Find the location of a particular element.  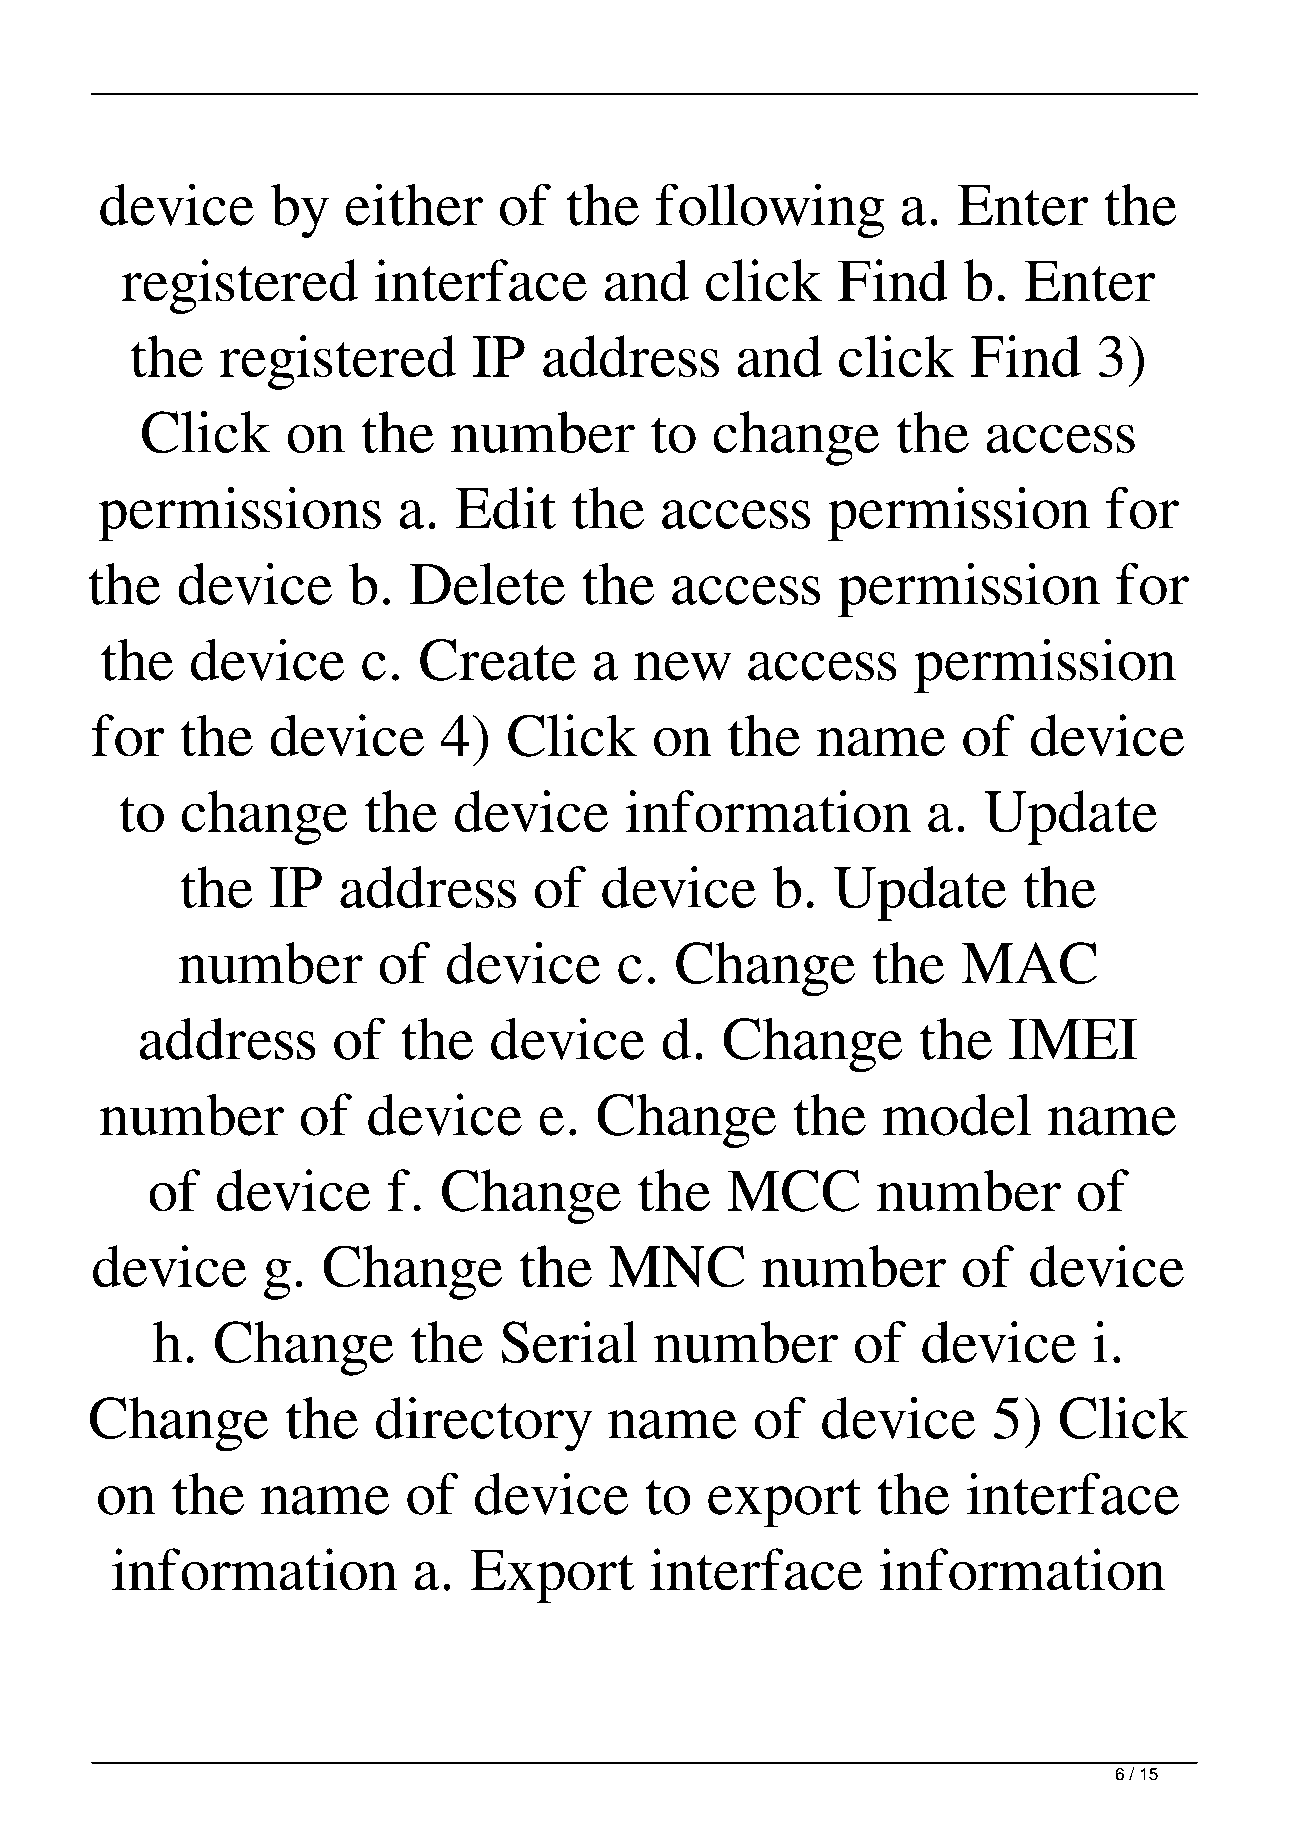

IMEI is located at coordinates (1073, 1039).
